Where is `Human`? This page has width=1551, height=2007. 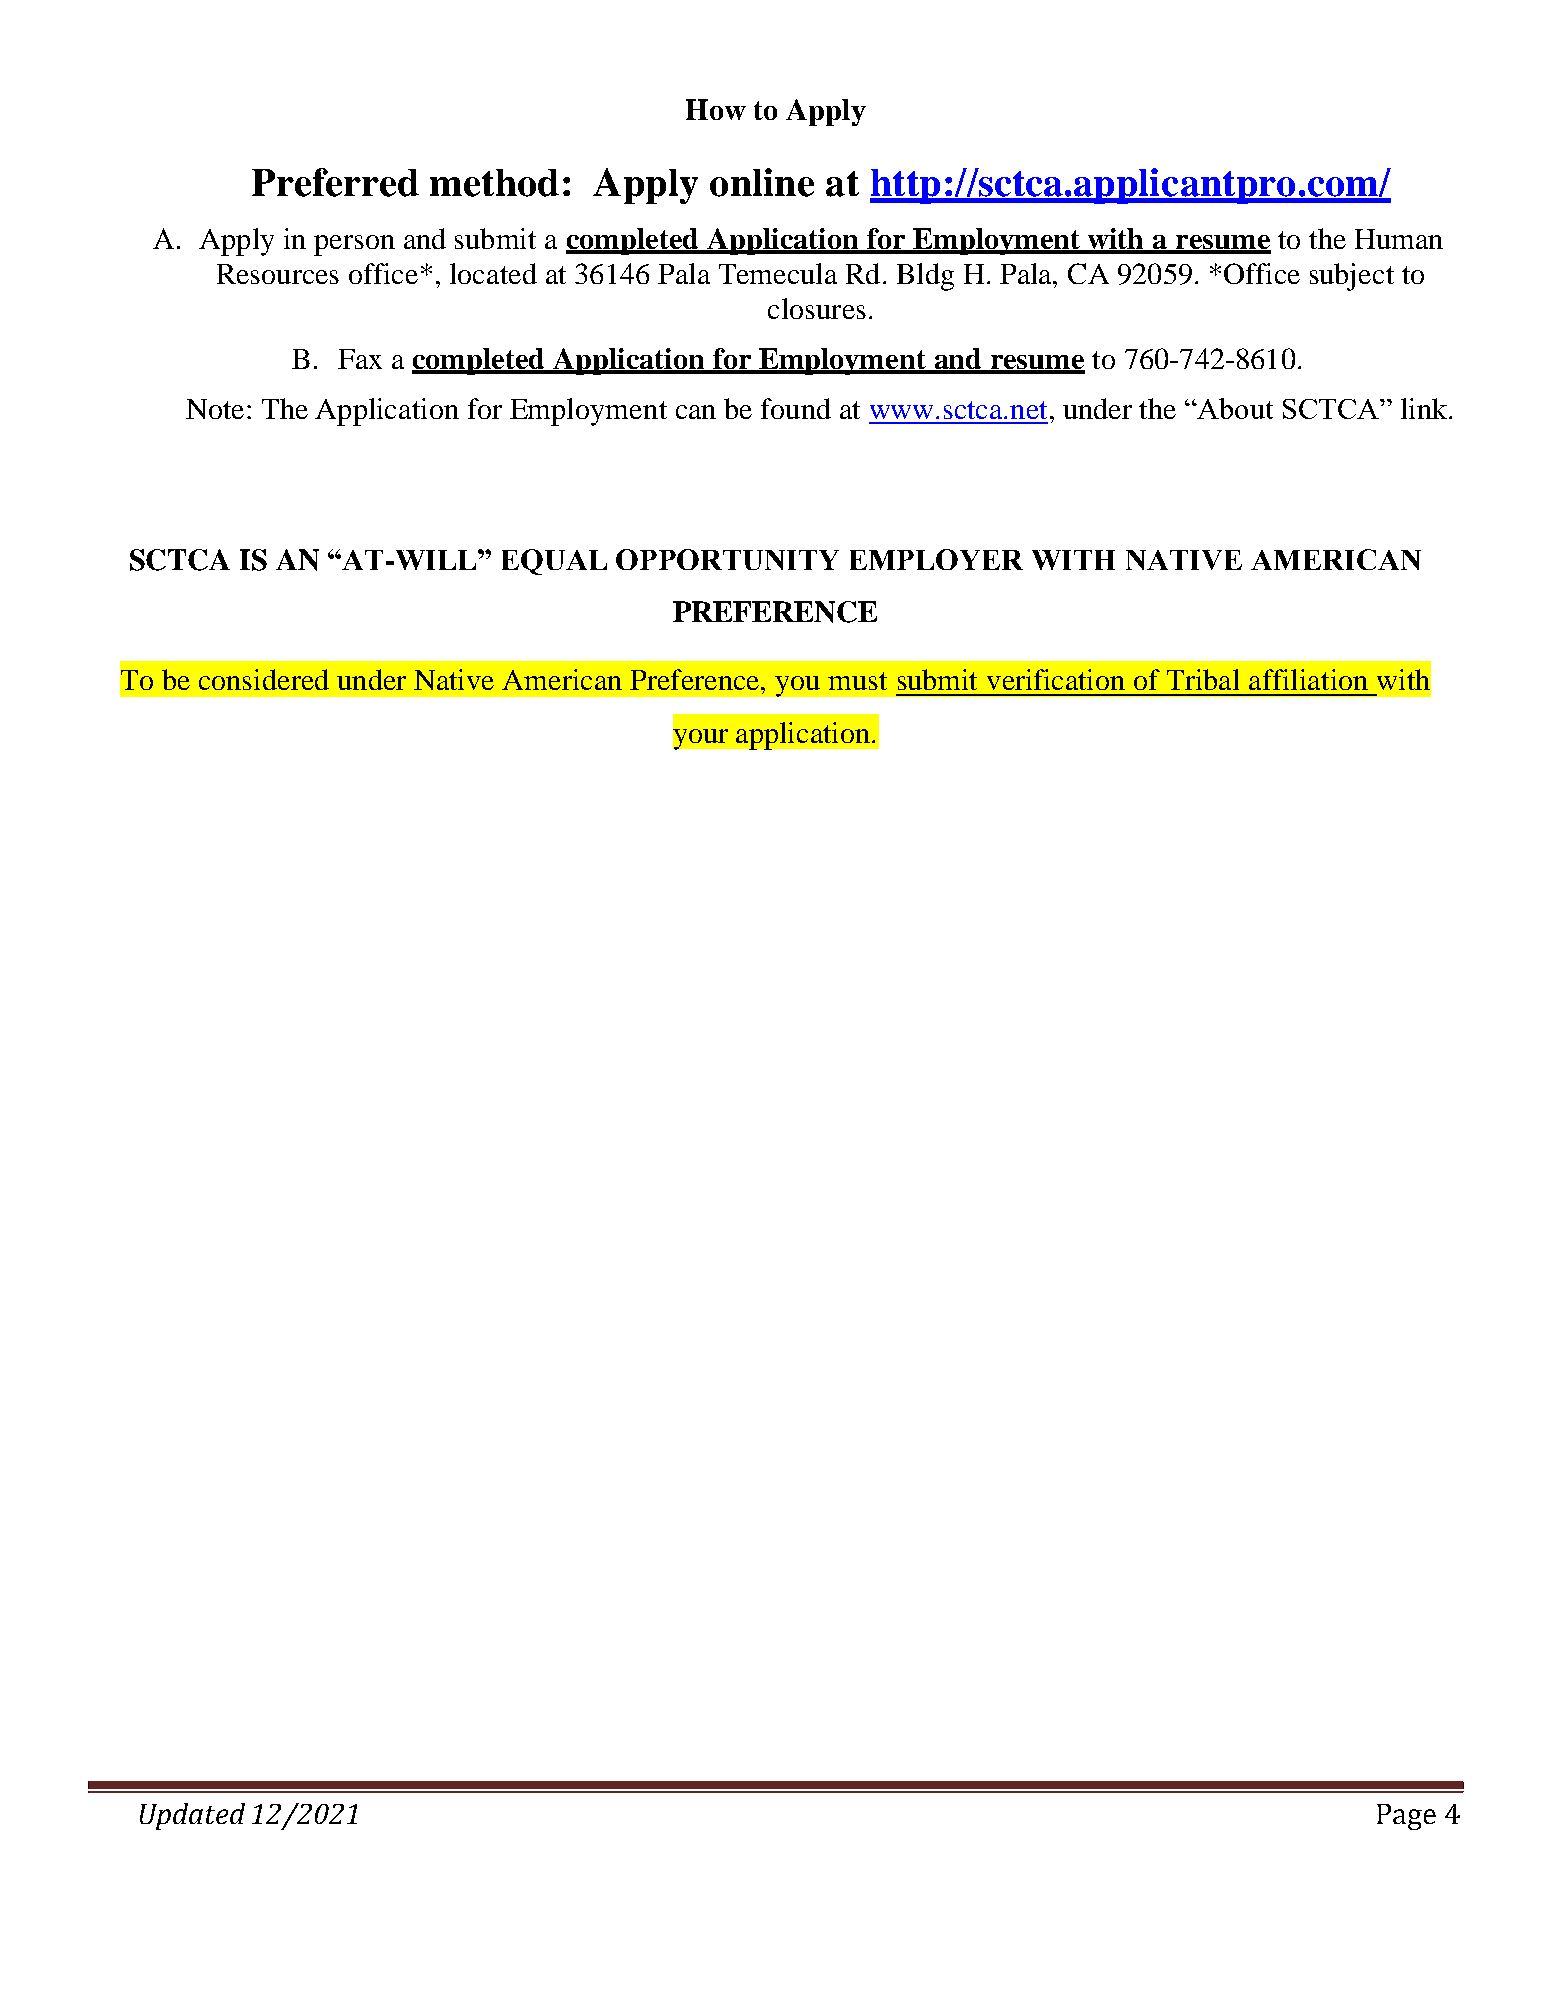 Human is located at coordinates (1399, 239).
